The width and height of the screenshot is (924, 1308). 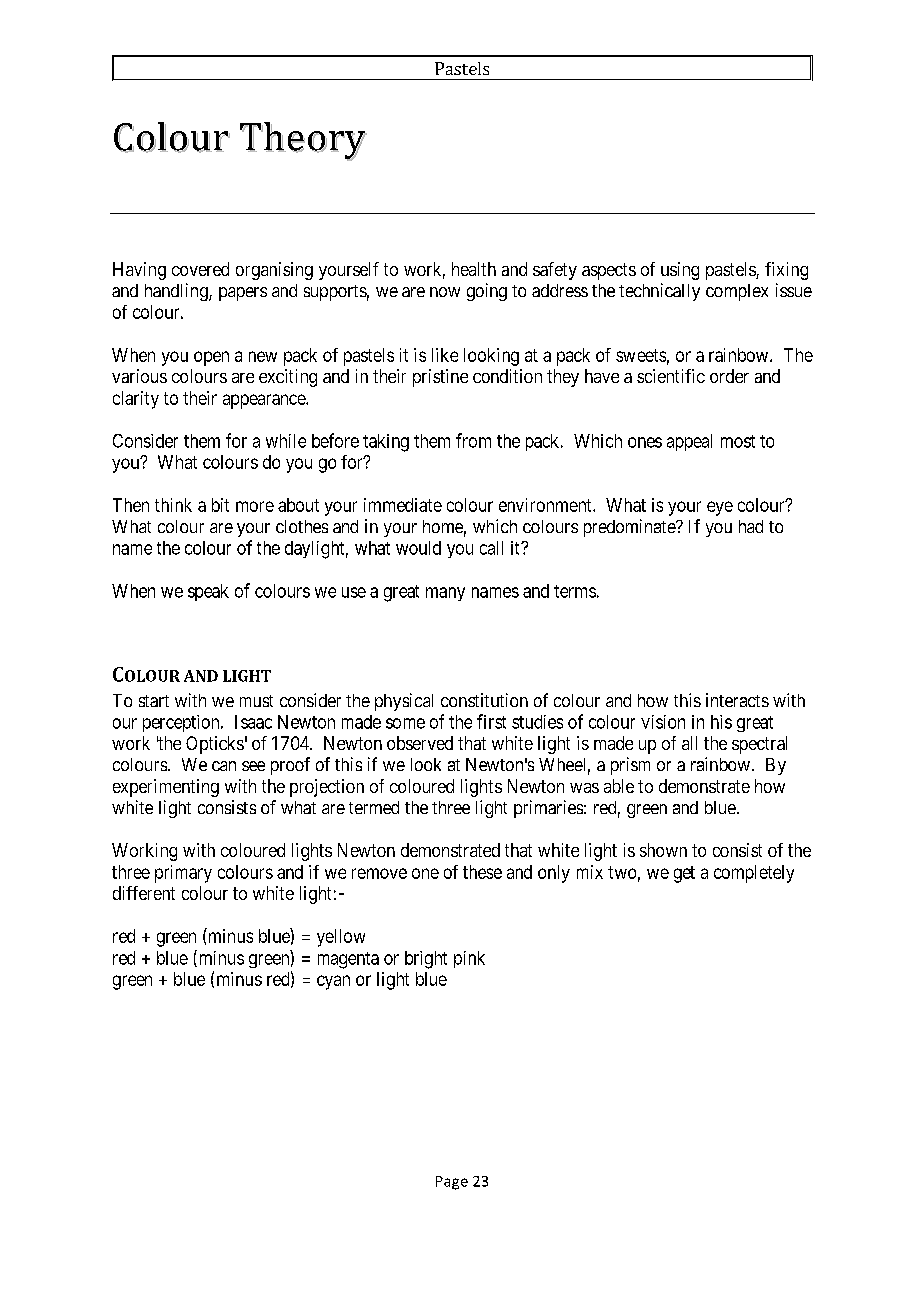 I want to click on papers, so click(x=243, y=294).
